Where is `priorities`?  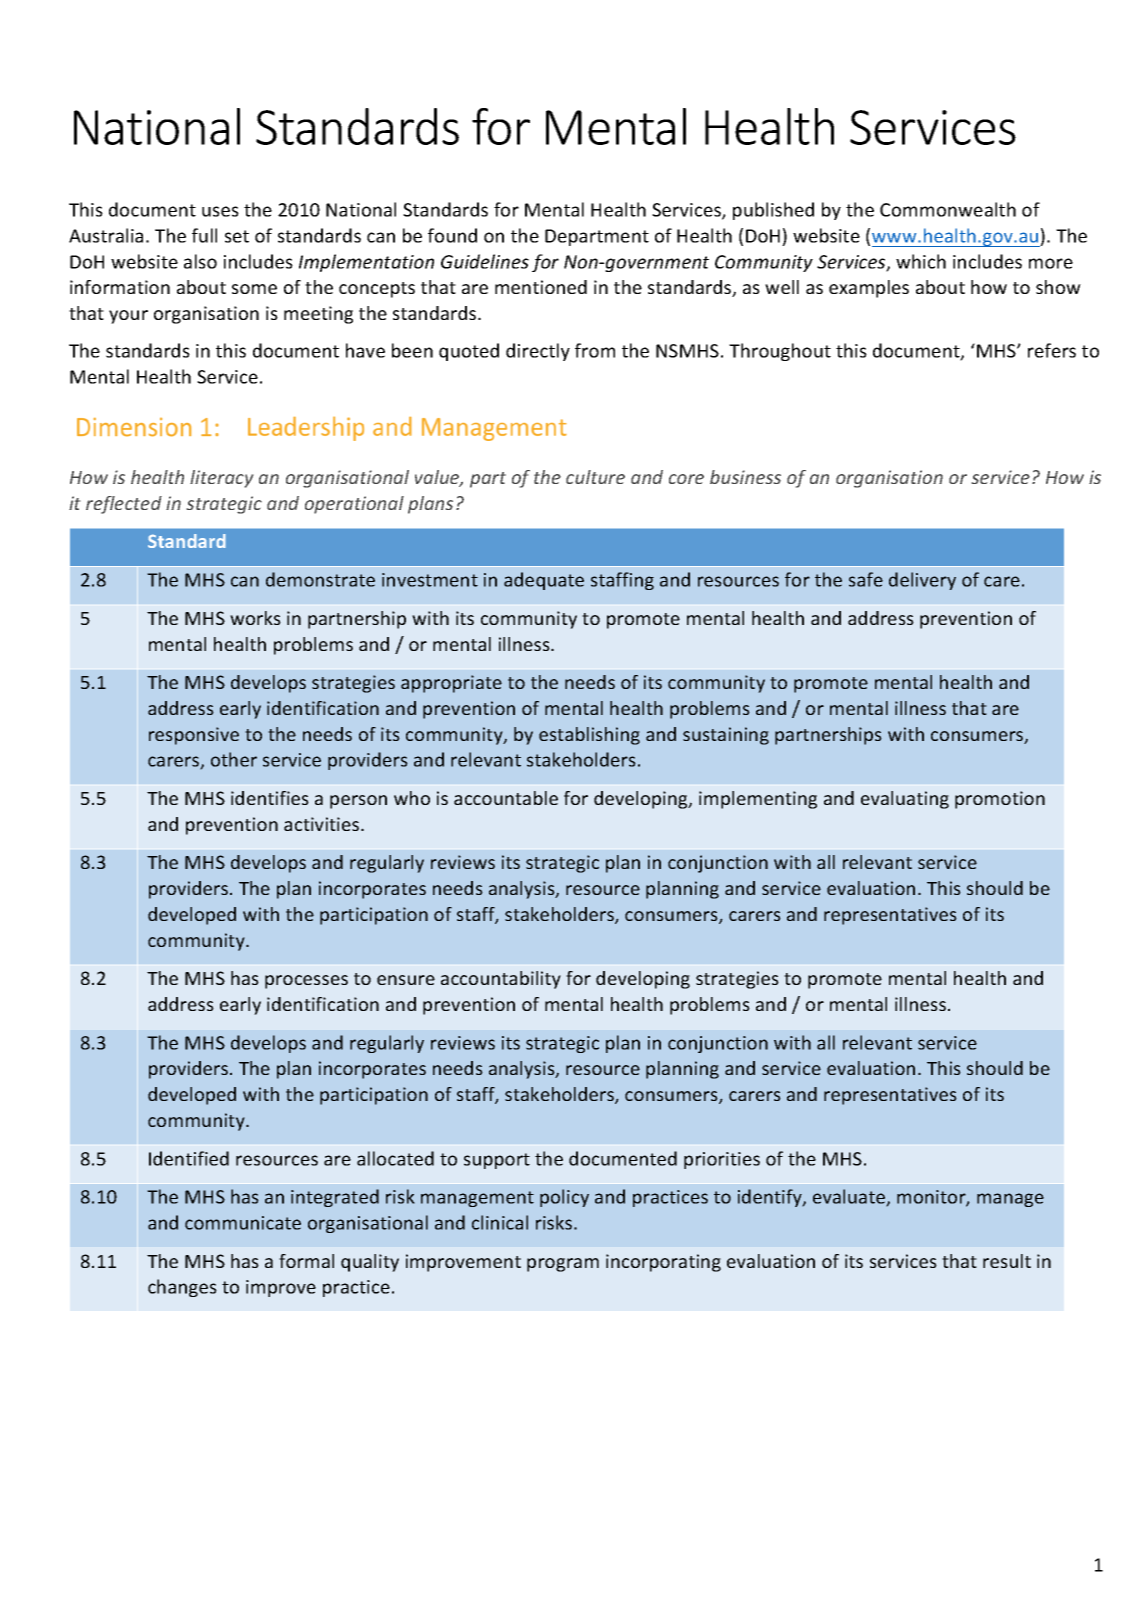 priorities is located at coordinates (722, 1160).
